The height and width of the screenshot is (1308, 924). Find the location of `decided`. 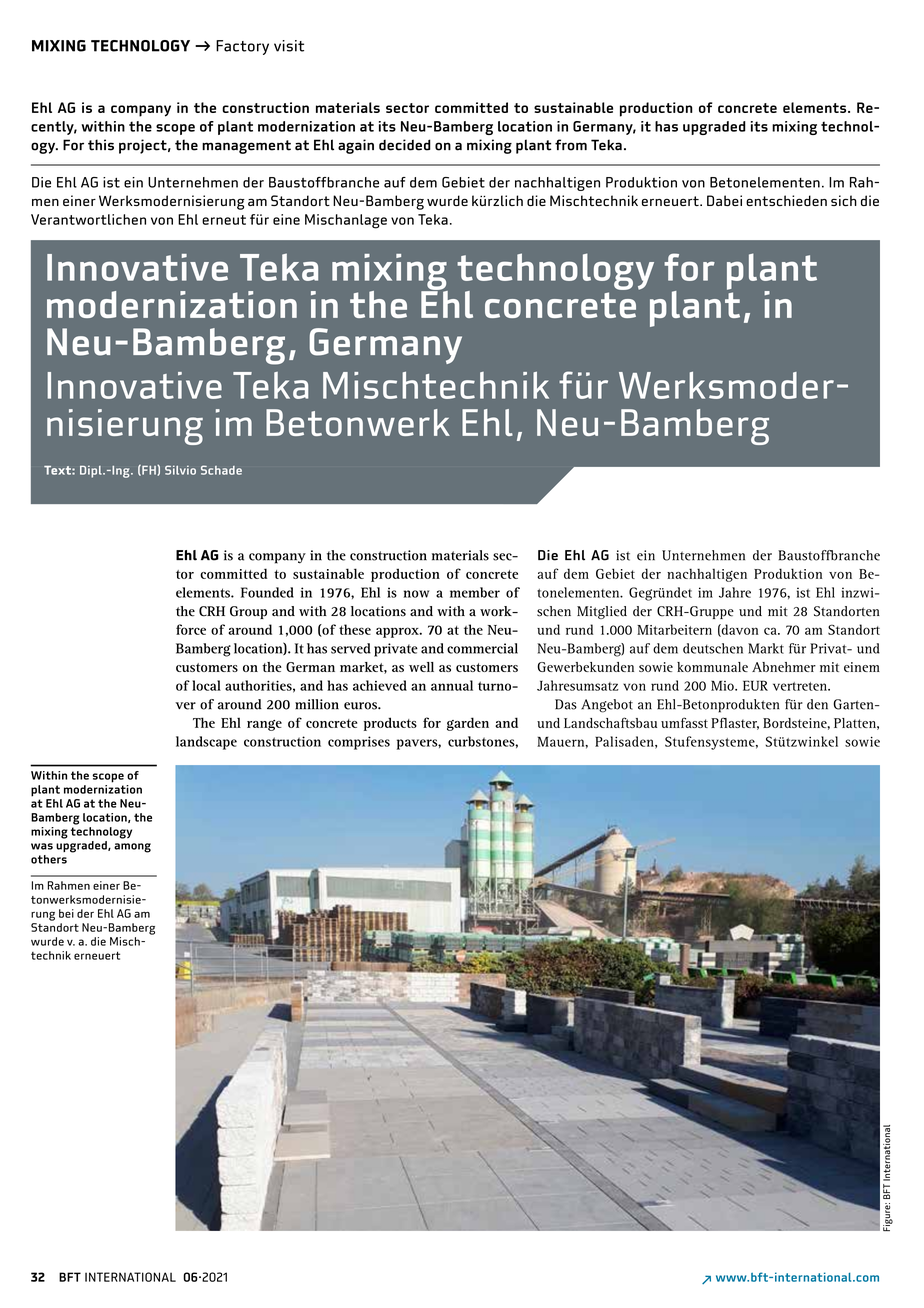

decided is located at coordinates (405, 145).
